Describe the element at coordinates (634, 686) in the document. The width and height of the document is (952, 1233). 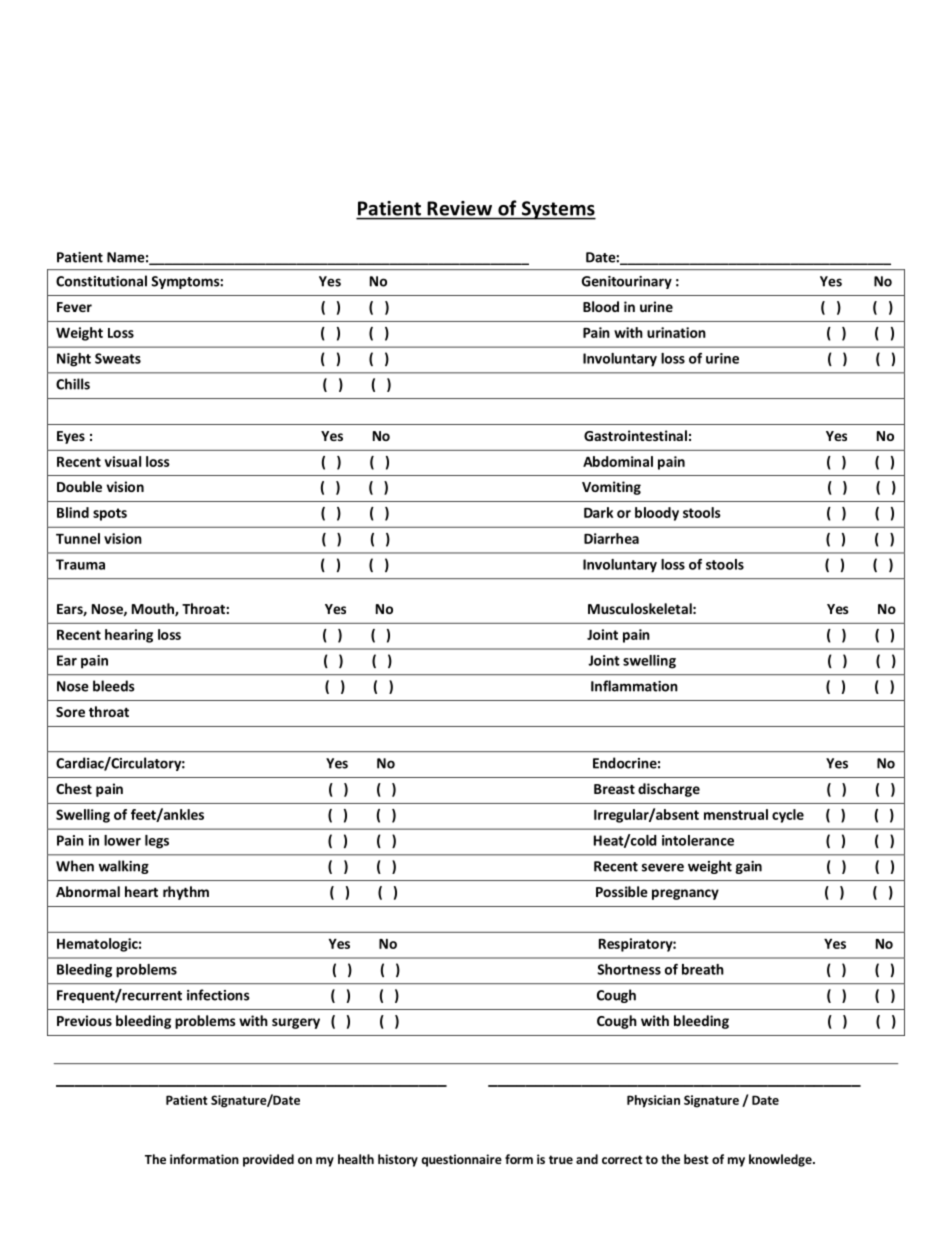
I see `Inflammation` at that location.
